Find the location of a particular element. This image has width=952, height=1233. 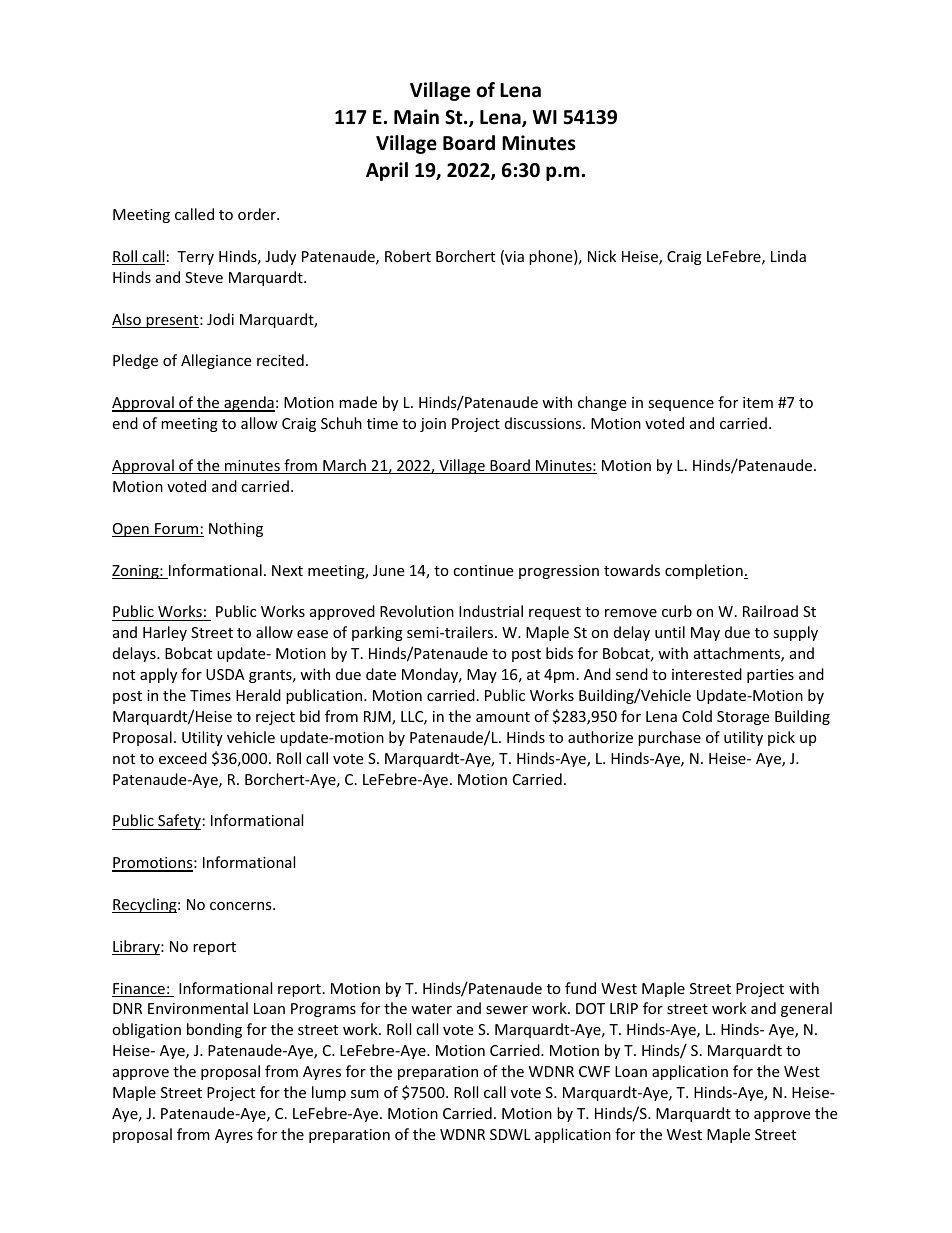

Robert is located at coordinates (408, 256).
